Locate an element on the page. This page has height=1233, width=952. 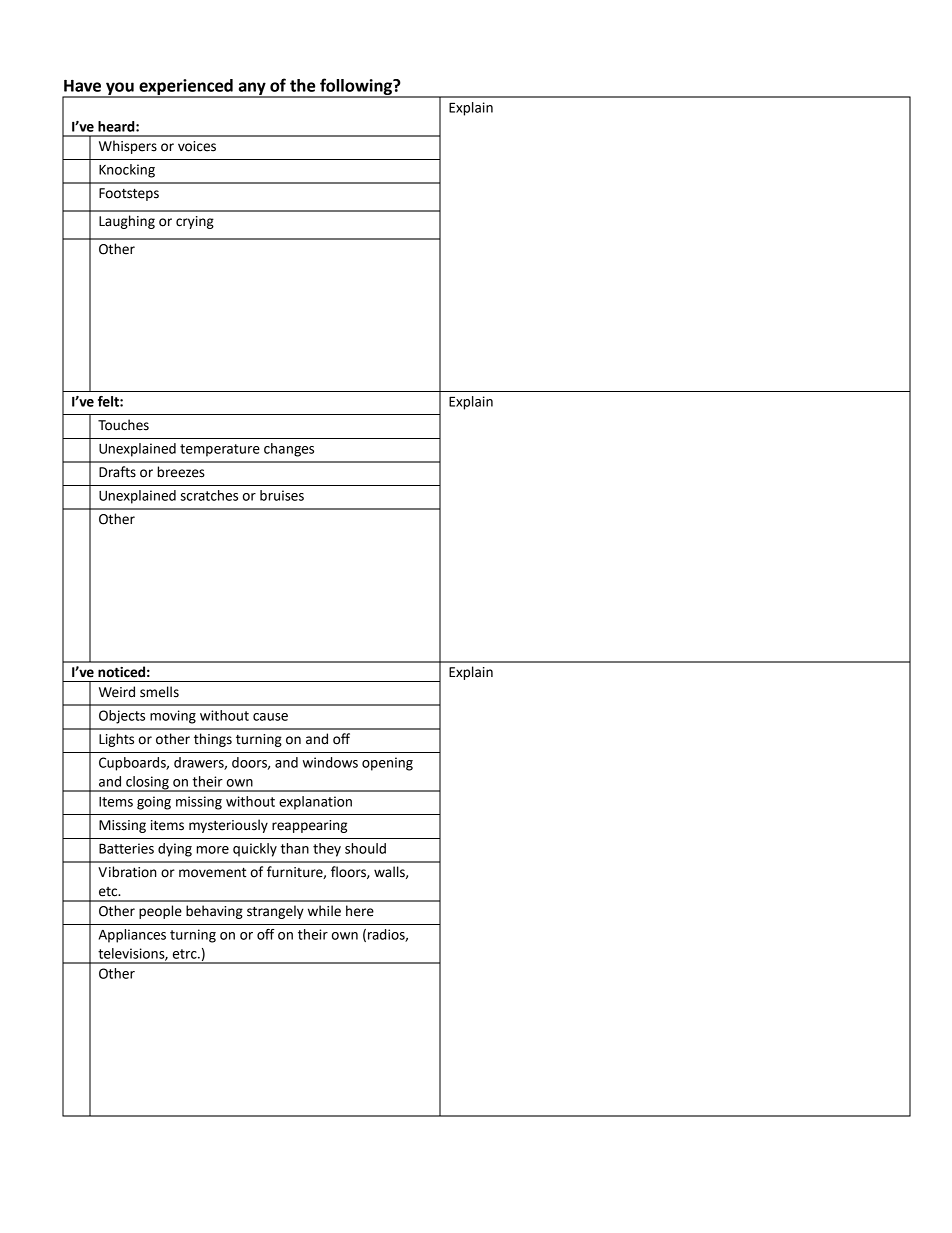
bruises is located at coordinates (282, 495).
